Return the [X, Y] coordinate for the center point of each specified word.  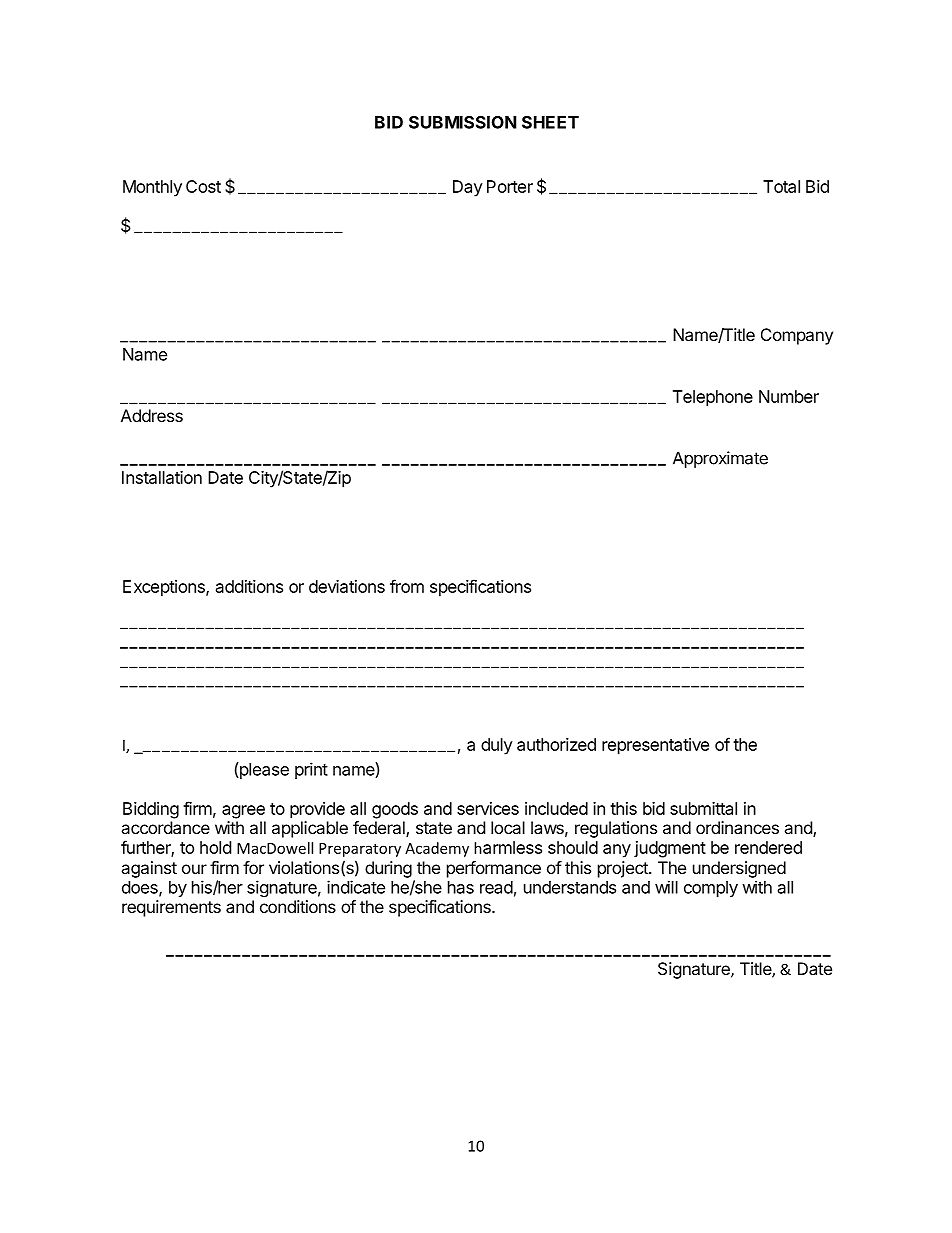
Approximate [720, 459]
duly [497, 746]
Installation [162, 477]
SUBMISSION [463, 122]
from [407, 586]
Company [797, 336]
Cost [203, 186]
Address [152, 415]
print [311, 770]
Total [781, 186]
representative [655, 746]
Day [468, 188]
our [194, 869]
